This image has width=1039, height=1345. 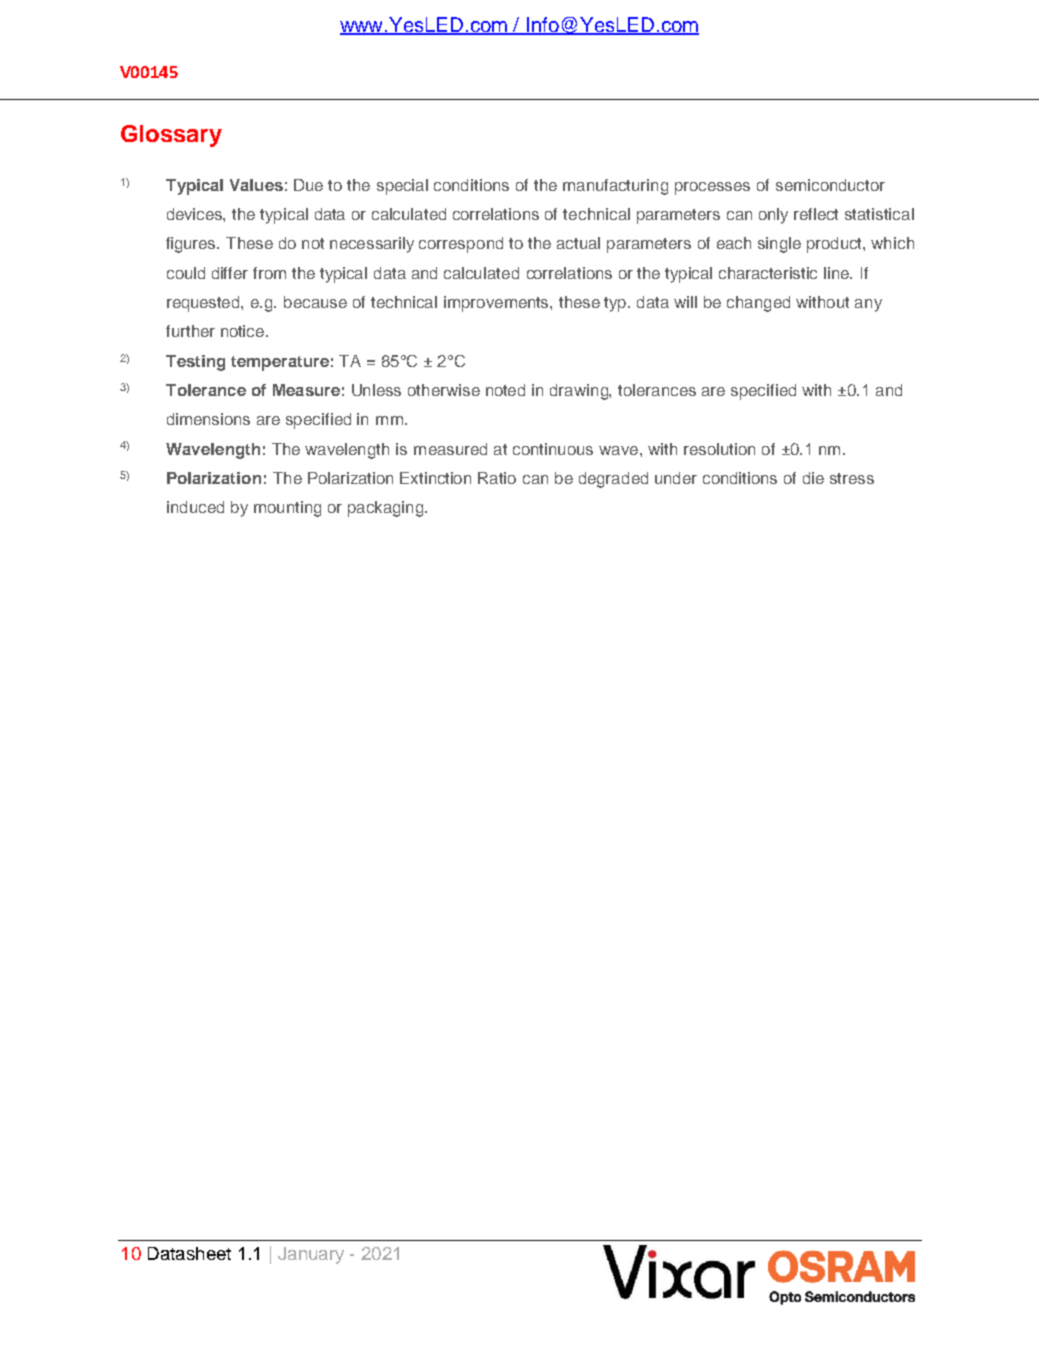 What do you see at coordinates (287, 509) in the image?
I see `mounting` at bounding box center [287, 509].
